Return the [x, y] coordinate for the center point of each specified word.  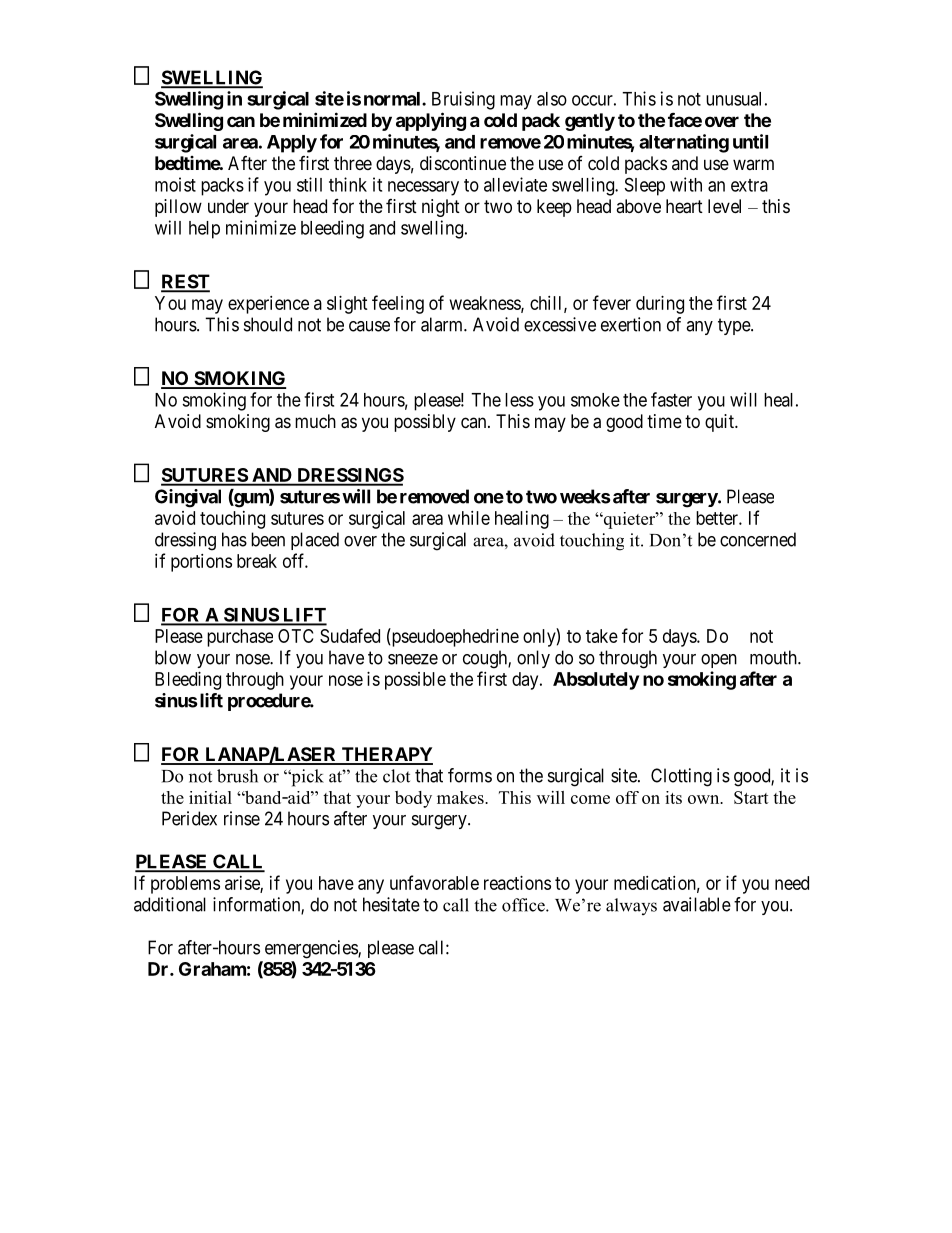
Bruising [463, 100]
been [268, 539]
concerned [758, 539]
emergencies [312, 949]
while [469, 518]
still [309, 184]
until [750, 141]
